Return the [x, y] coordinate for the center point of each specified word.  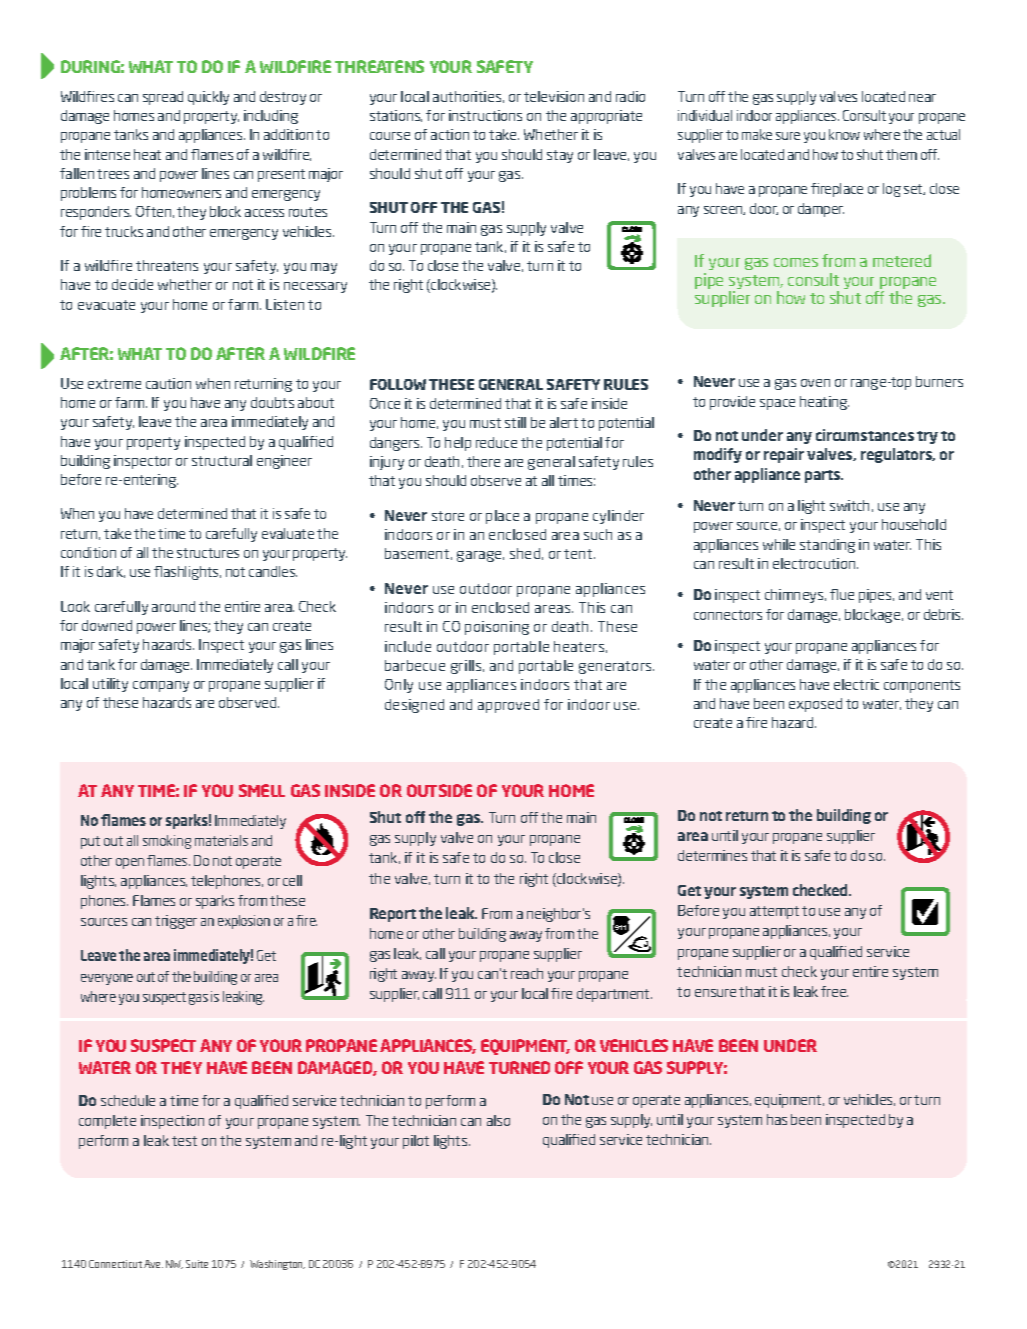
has [777, 1119]
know [844, 134]
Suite [197, 1264]
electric [856, 684]
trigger [176, 922]
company [161, 686]
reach [527, 973]
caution [168, 383]
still [515, 422]
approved [508, 706]
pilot [416, 1142]
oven [815, 383]
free [834, 991]
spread [163, 98]
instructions [485, 115]
